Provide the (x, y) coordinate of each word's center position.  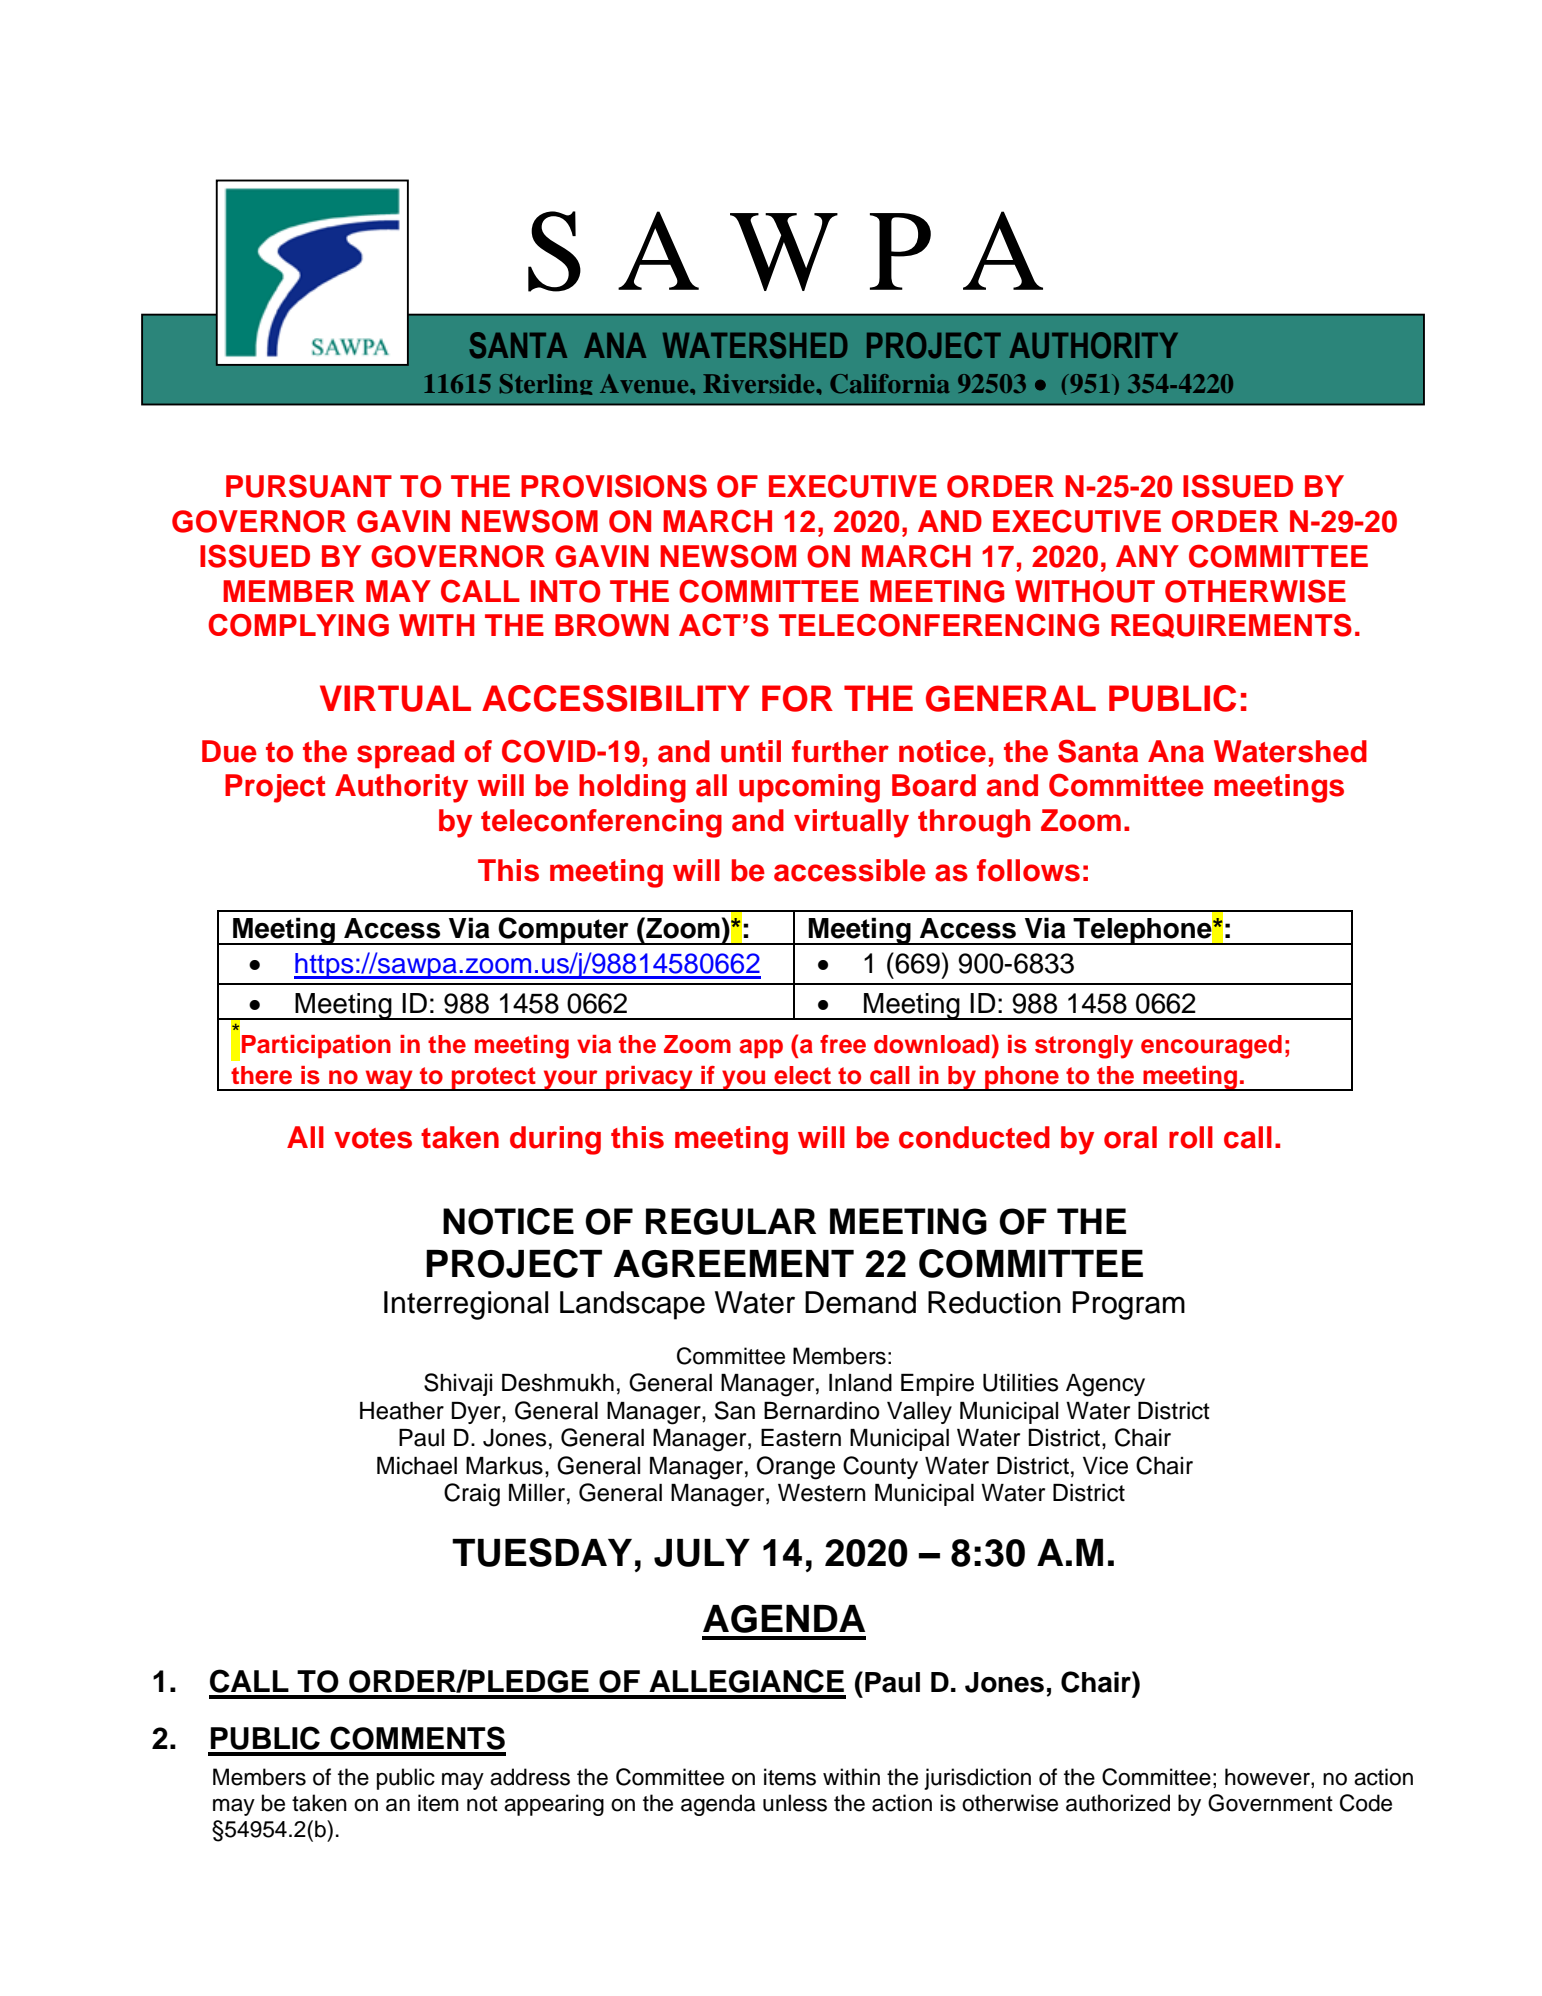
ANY (1147, 556)
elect (802, 1075)
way (389, 1080)
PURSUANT (309, 486)
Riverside (760, 383)
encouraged (1211, 1047)
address (530, 1777)
